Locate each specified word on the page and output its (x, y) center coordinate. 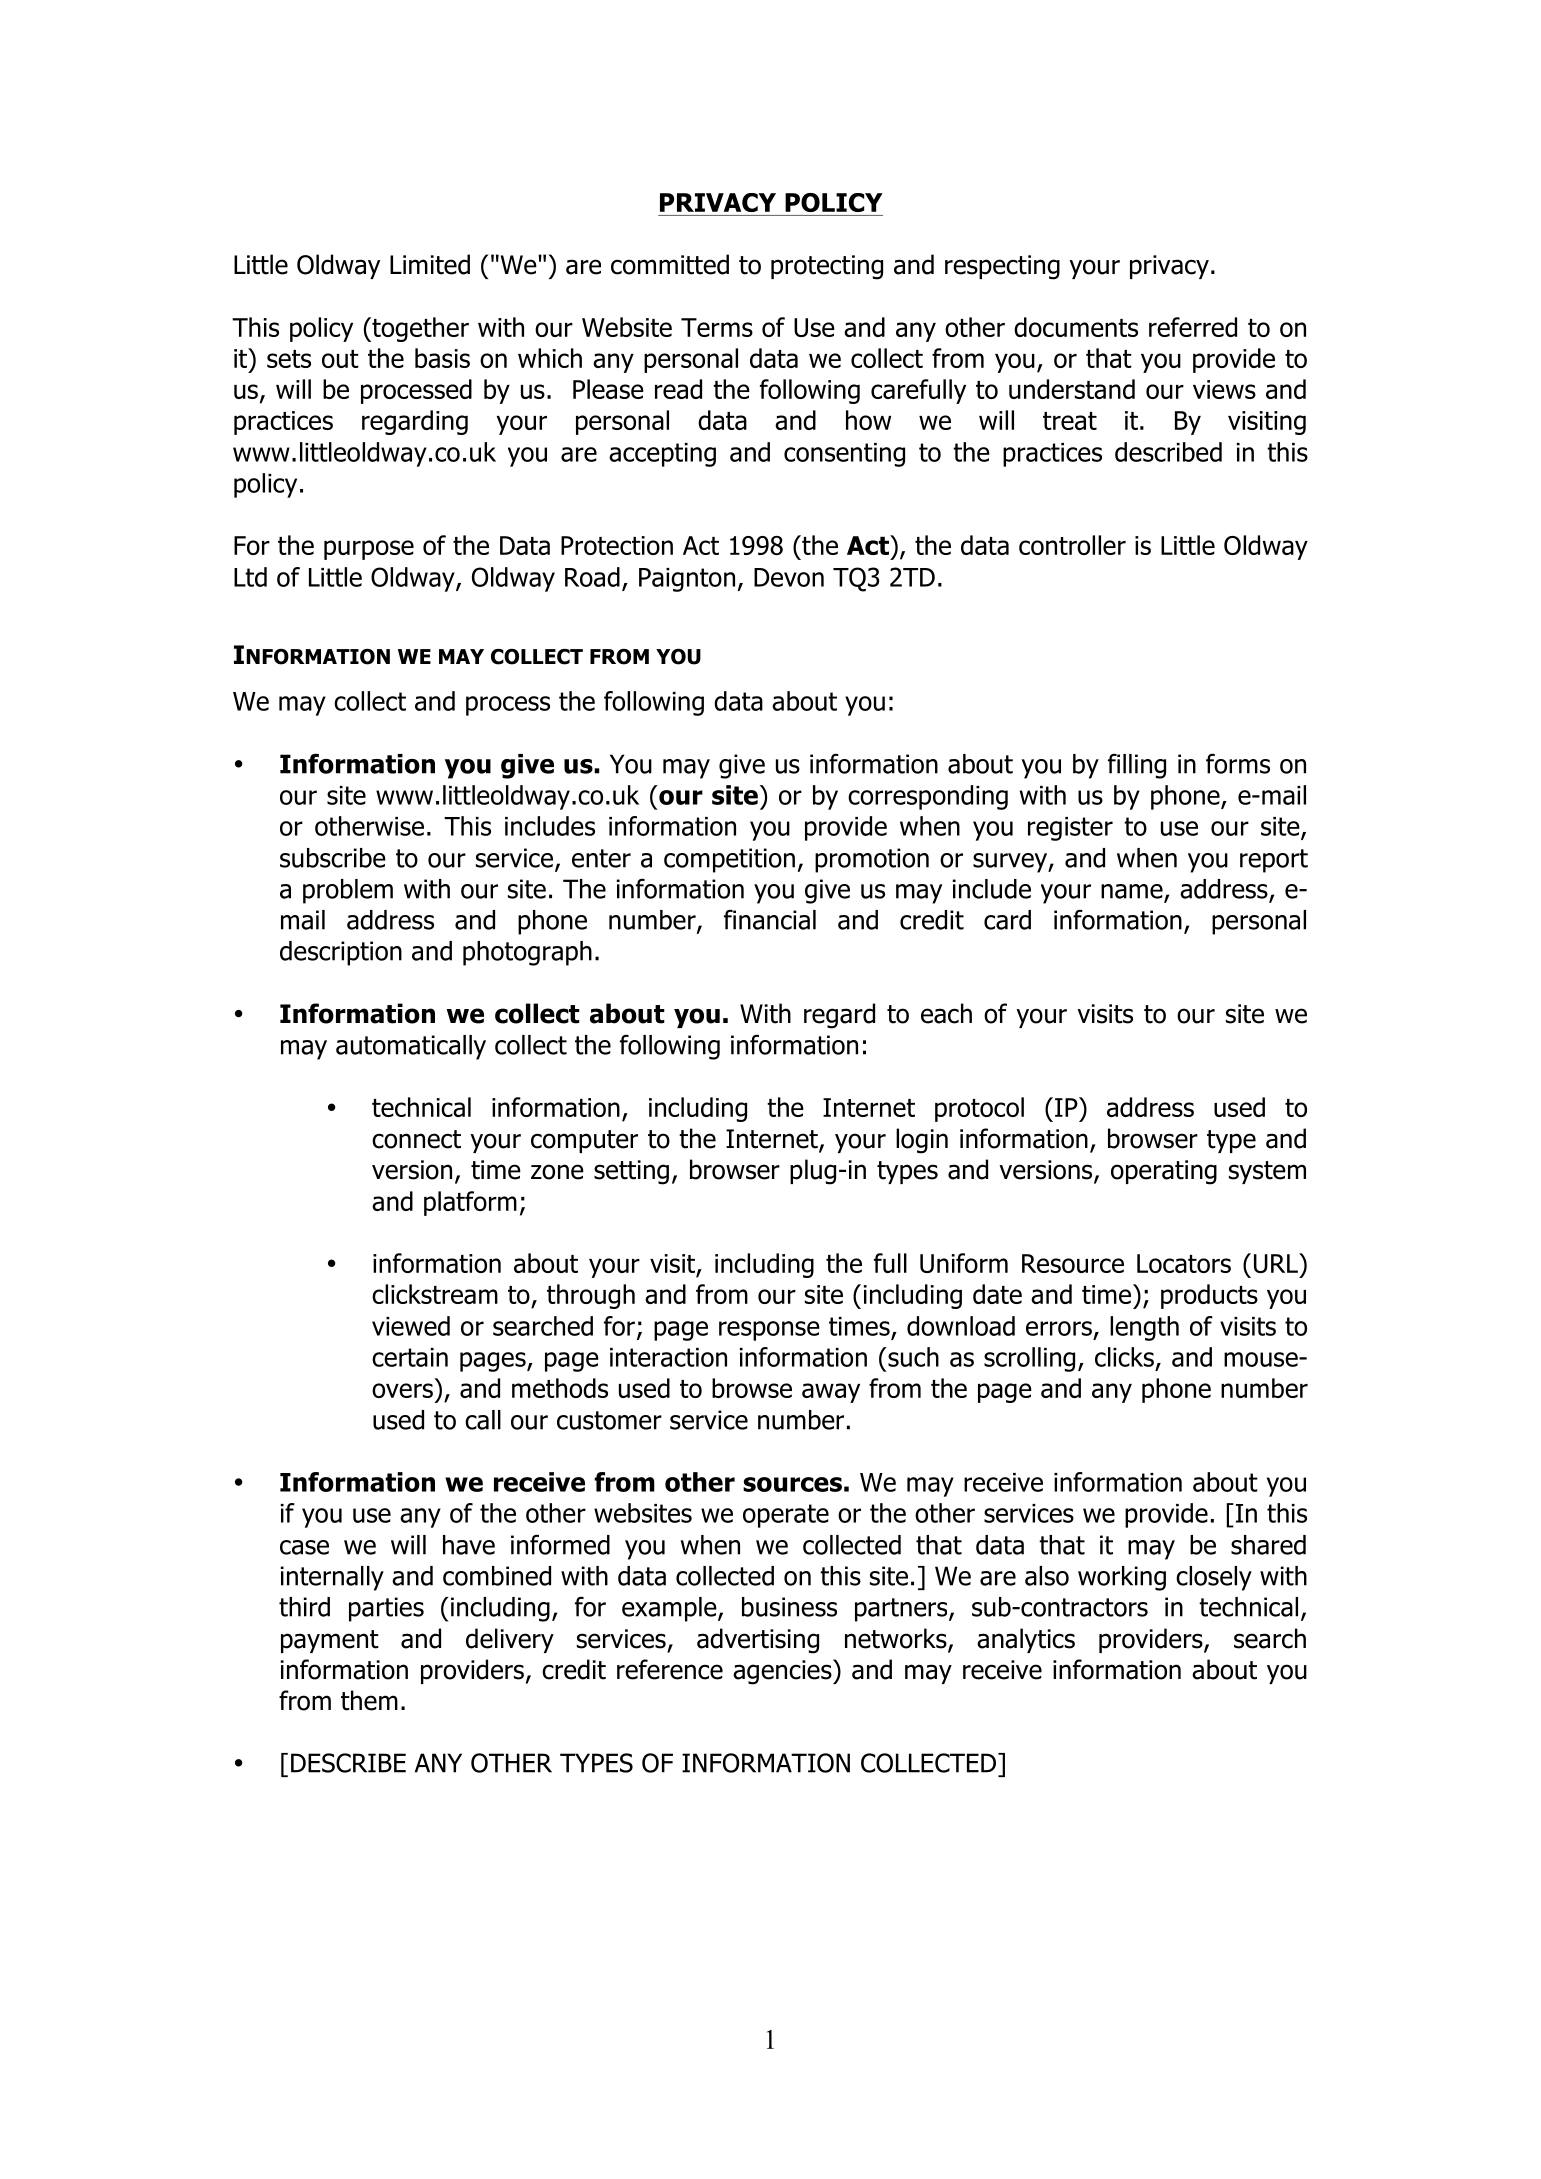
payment (330, 1641)
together (419, 329)
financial (770, 919)
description (341, 953)
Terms (717, 327)
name (1133, 892)
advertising (758, 1641)
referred (1193, 327)
